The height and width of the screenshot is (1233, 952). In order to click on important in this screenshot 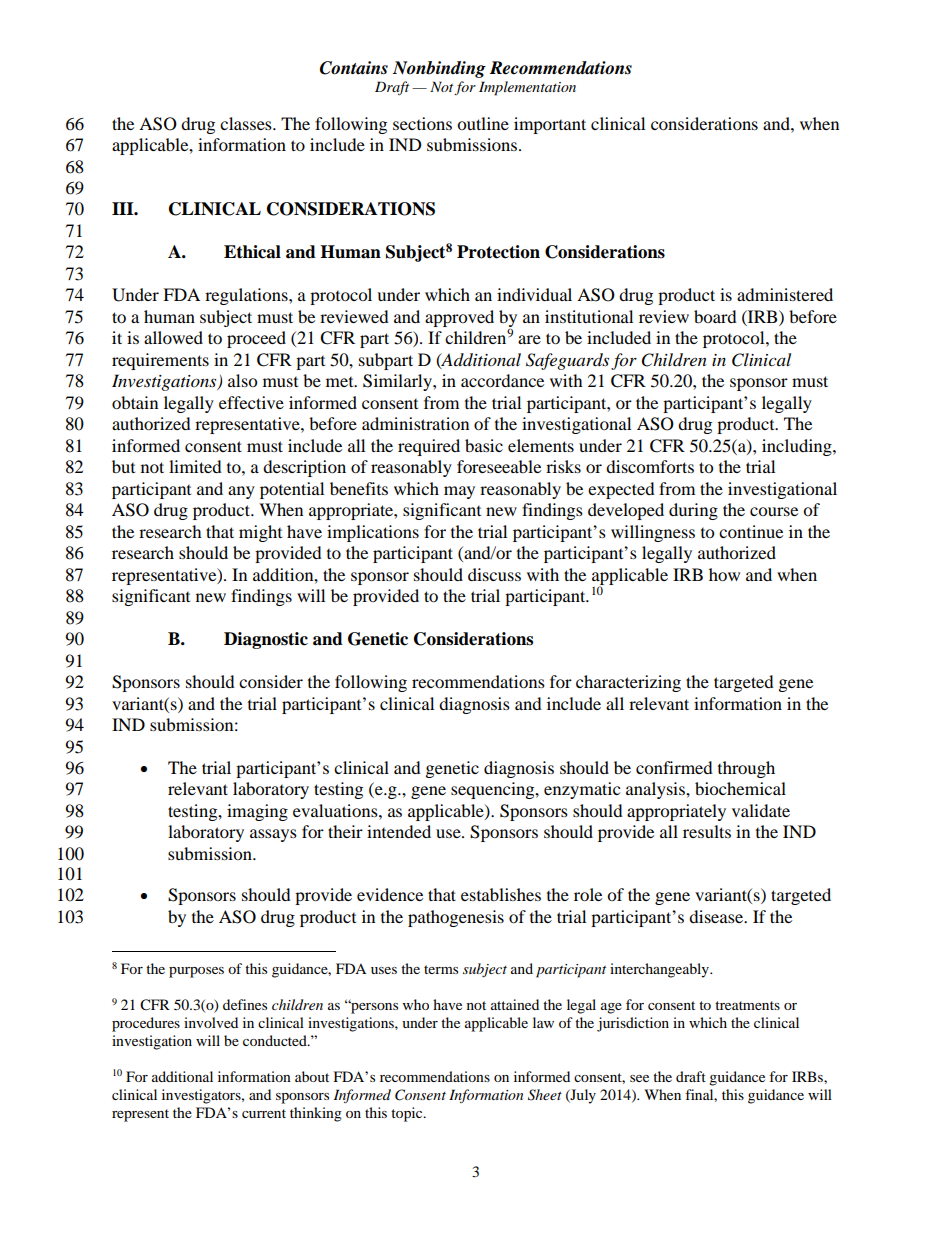, I will do `click(550, 125)`.
